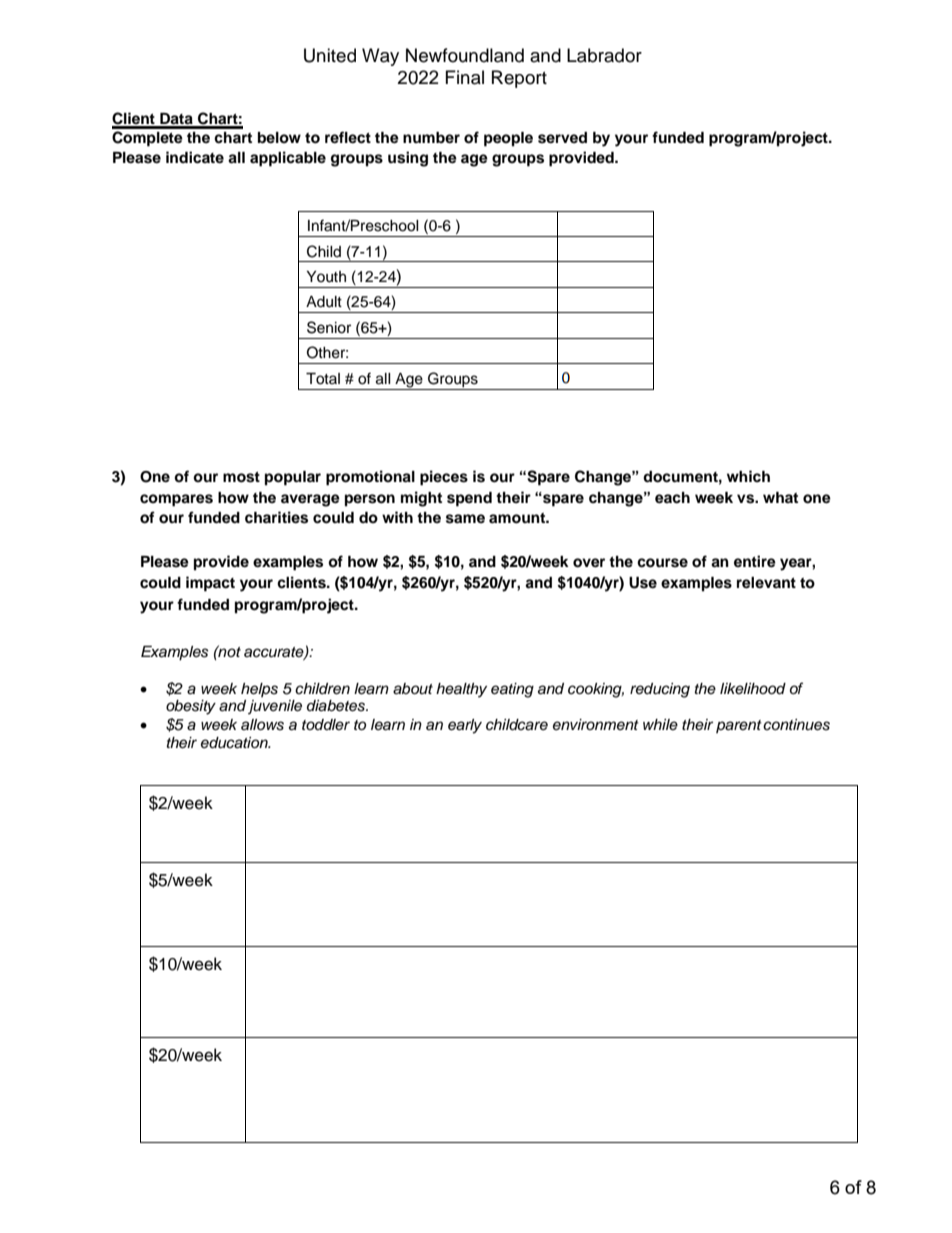 The height and width of the screenshot is (1233, 952). I want to click on early, so click(465, 726).
